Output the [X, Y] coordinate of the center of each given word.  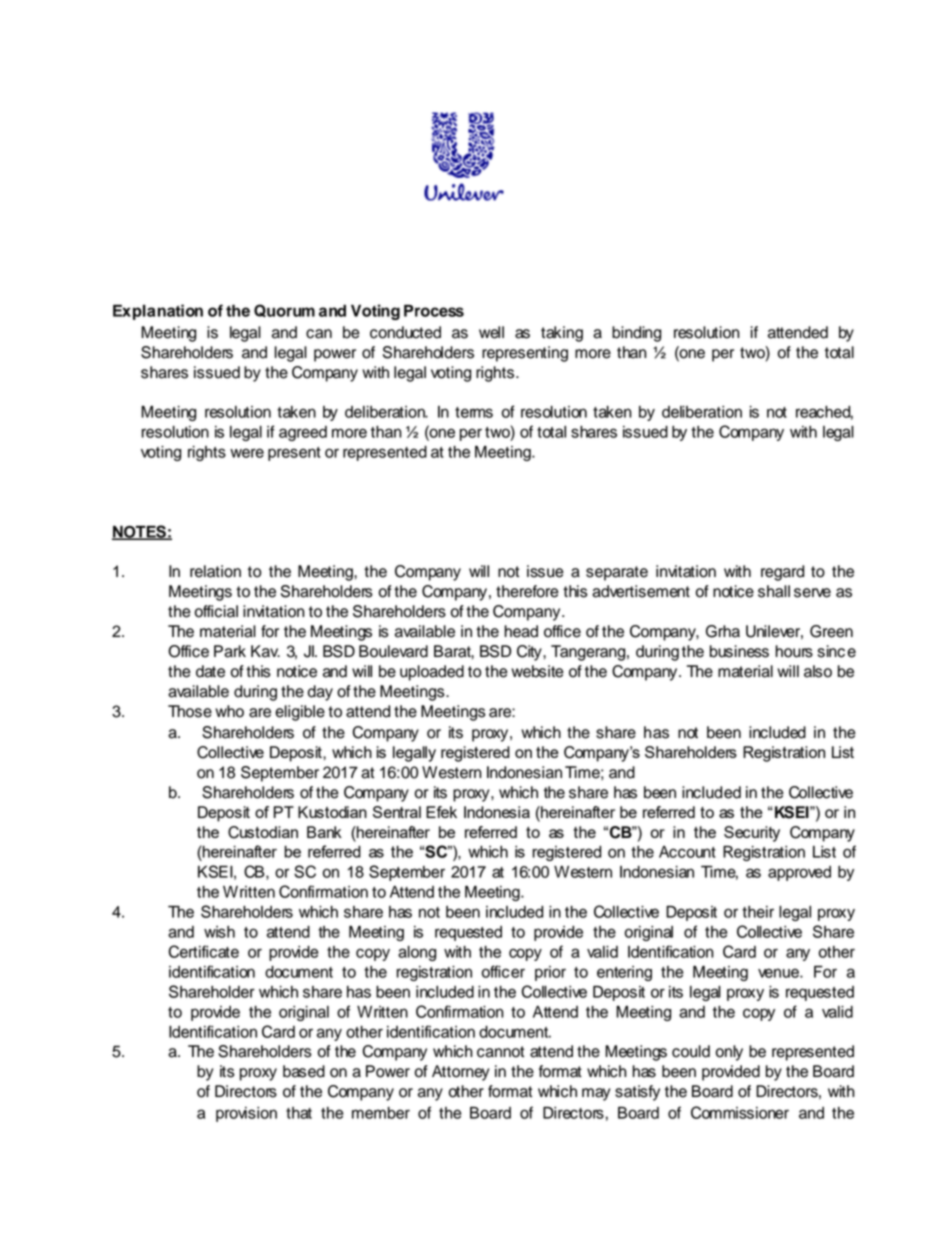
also [818, 671]
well [491, 332]
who [229, 711]
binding [636, 334]
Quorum [284, 311]
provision [246, 1114]
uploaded [432, 673]
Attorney [460, 1073]
